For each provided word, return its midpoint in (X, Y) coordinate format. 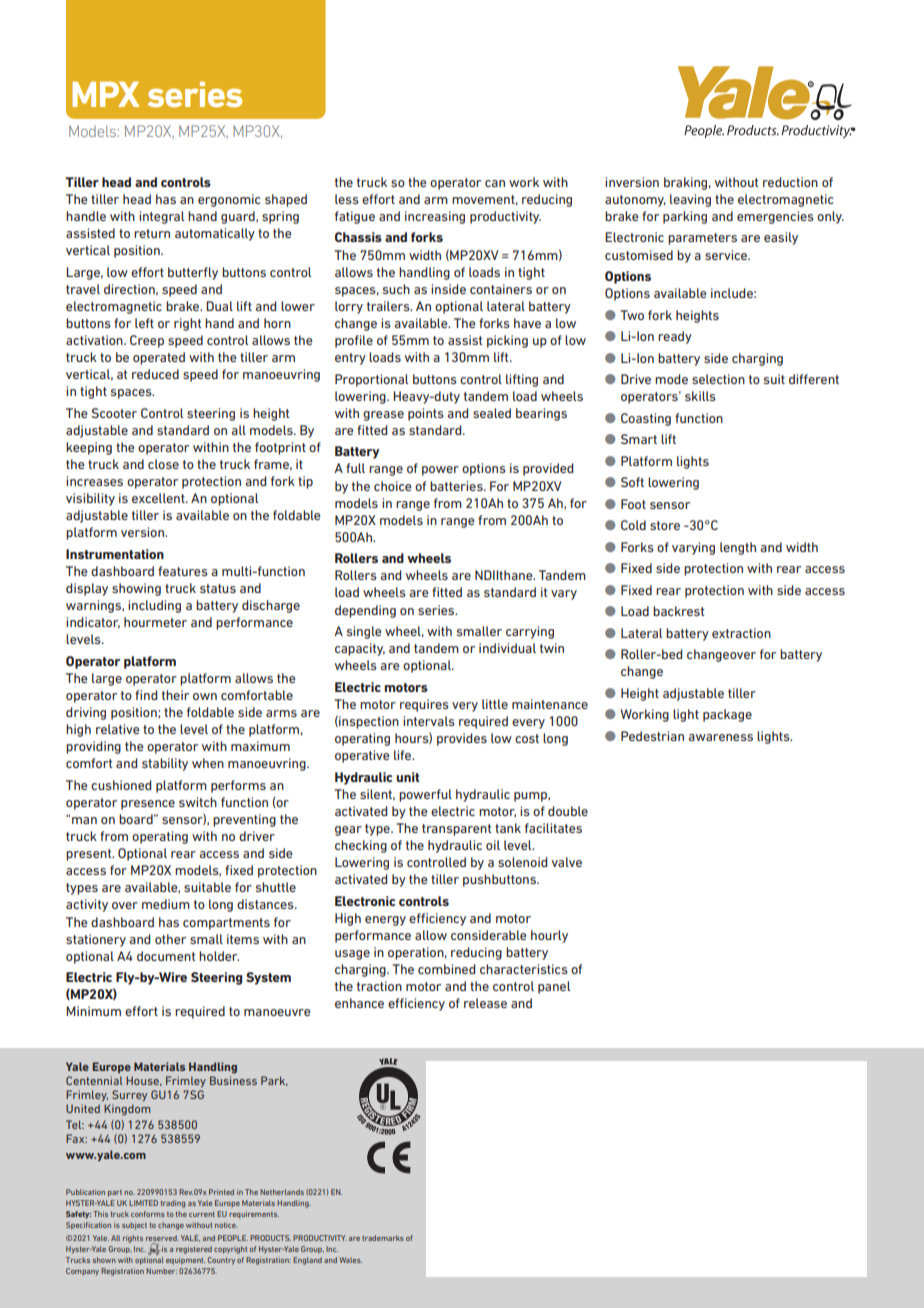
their (175, 695)
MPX (105, 94)
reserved (162, 1239)
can (495, 183)
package (727, 715)
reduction (790, 182)
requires (424, 705)
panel (554, 987)
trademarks (383, 1238)
